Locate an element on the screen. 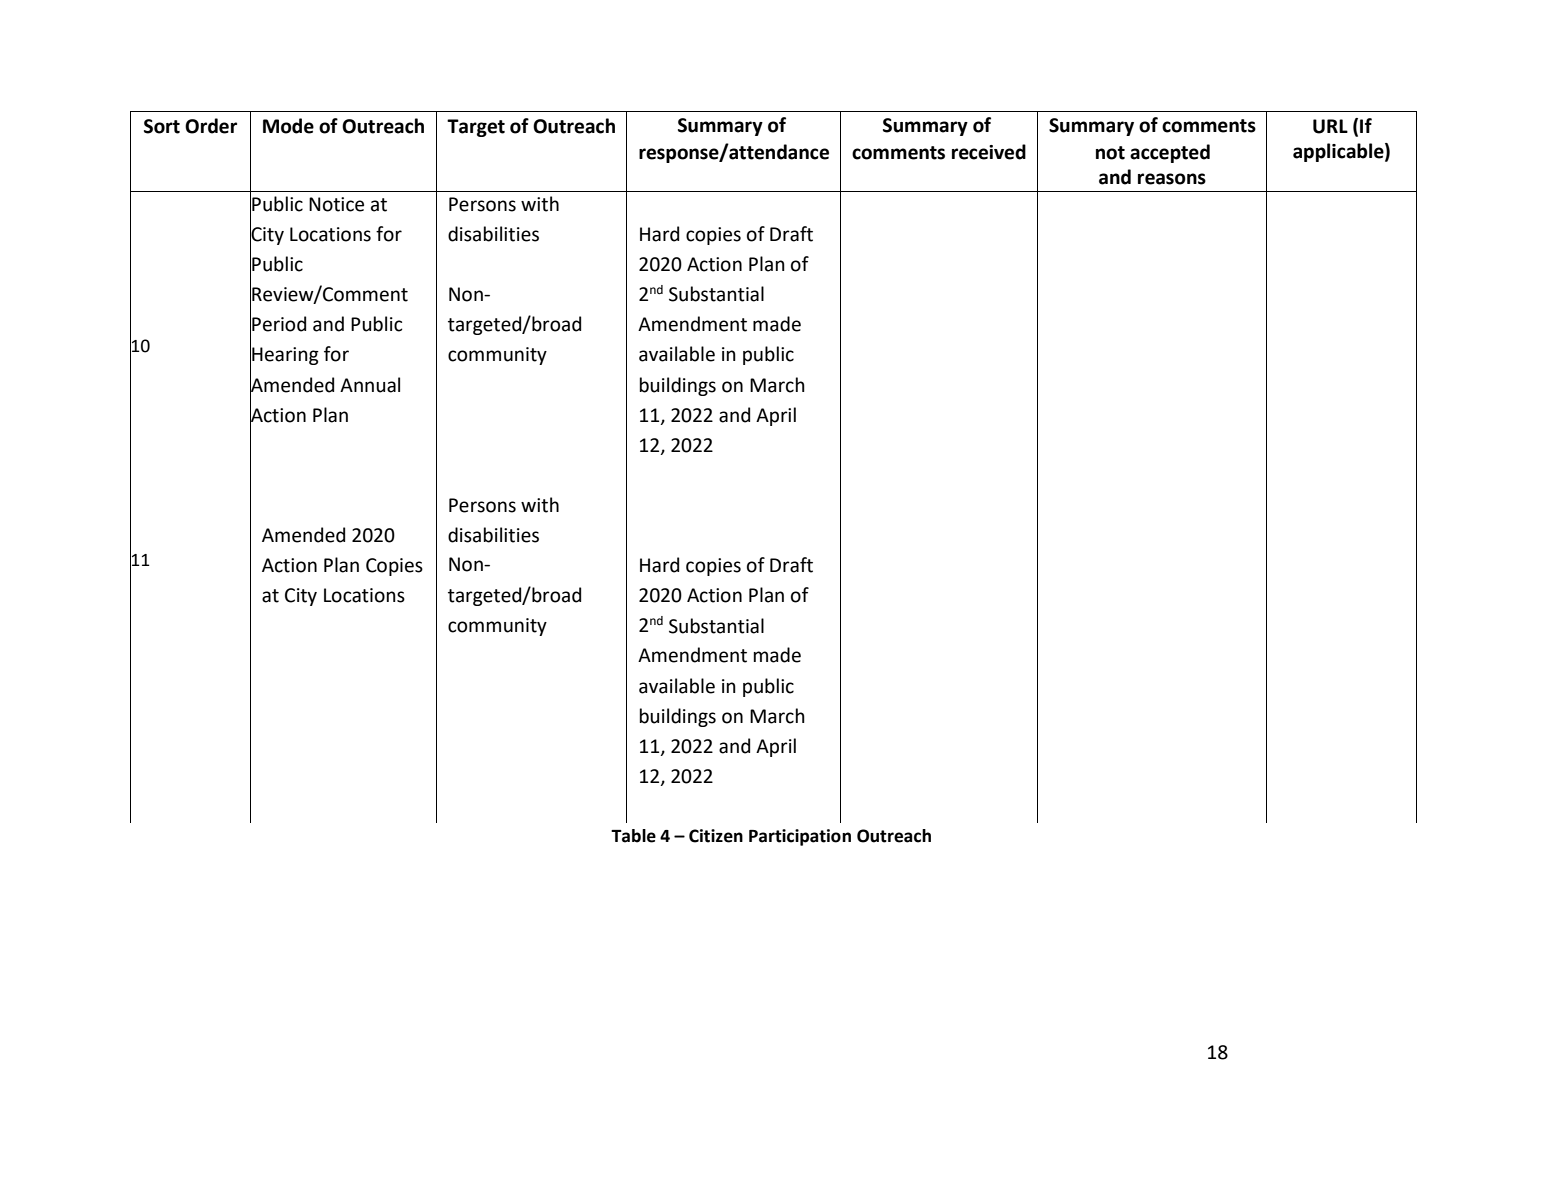 Image resolution: width=1544 pixels, height=1193 pixels. received is located at coordinates (989, 152).
